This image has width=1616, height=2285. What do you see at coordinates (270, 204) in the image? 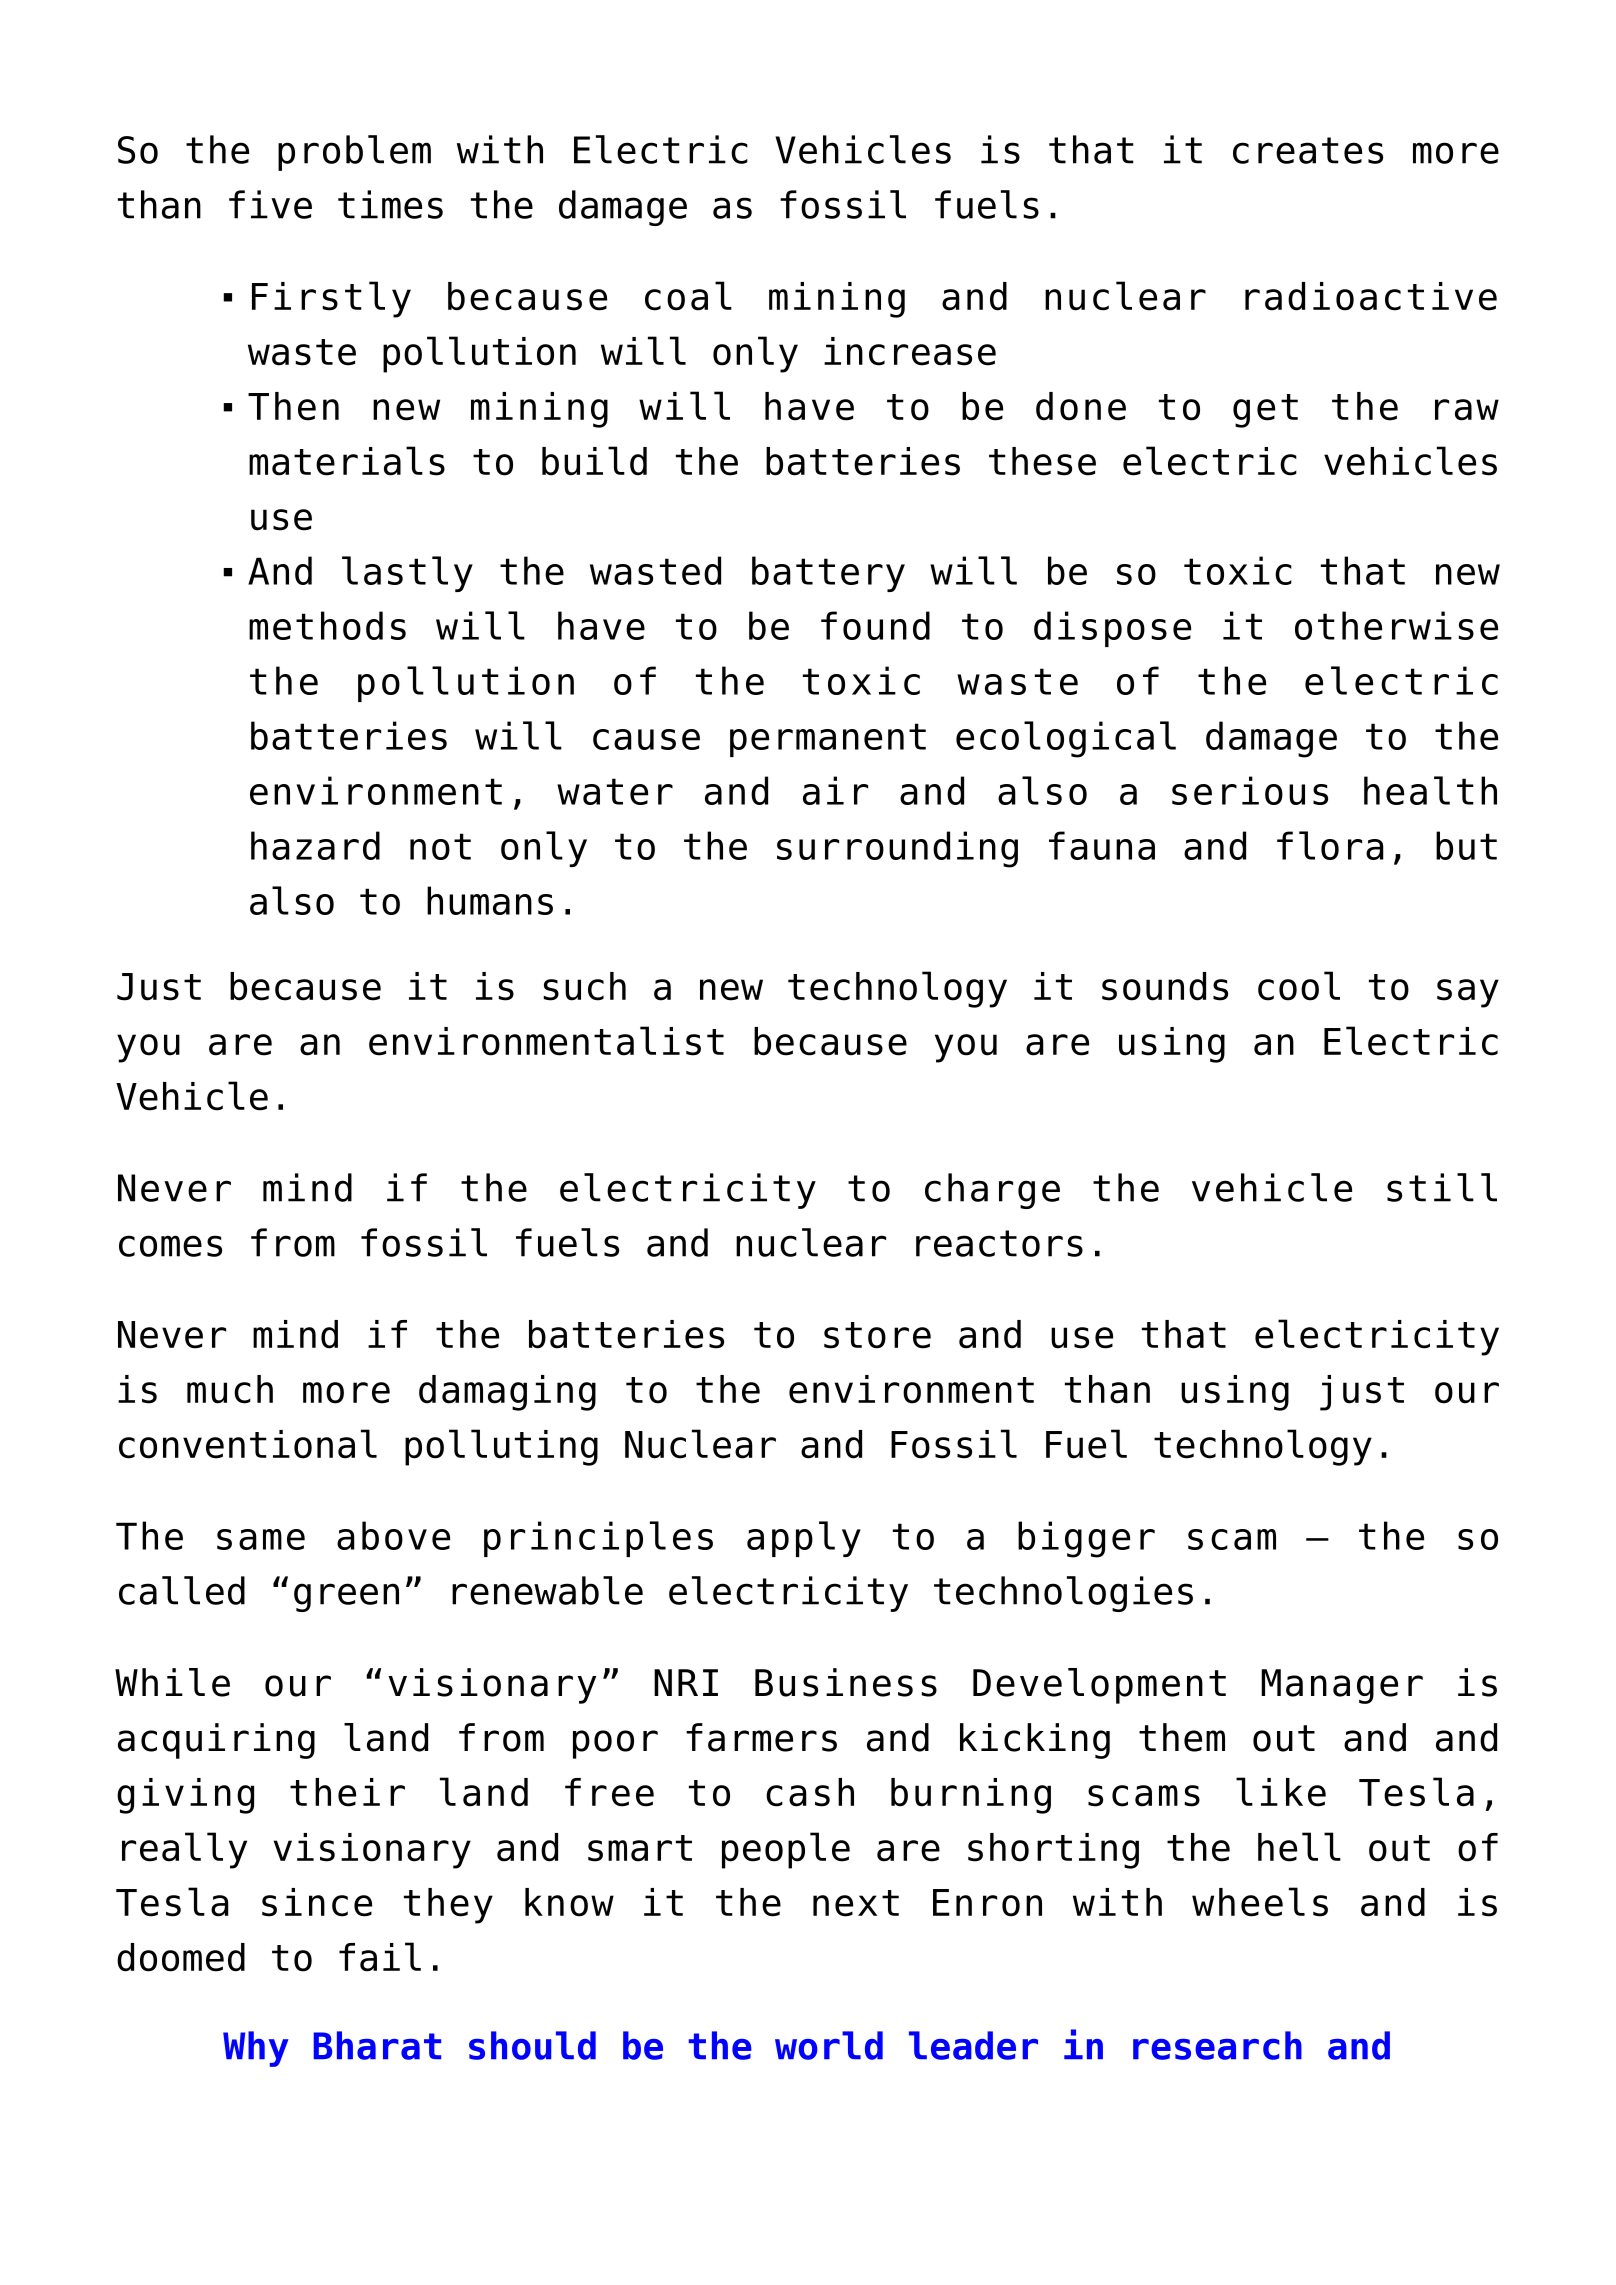
I see `five` at bounding box center [270, 204].
